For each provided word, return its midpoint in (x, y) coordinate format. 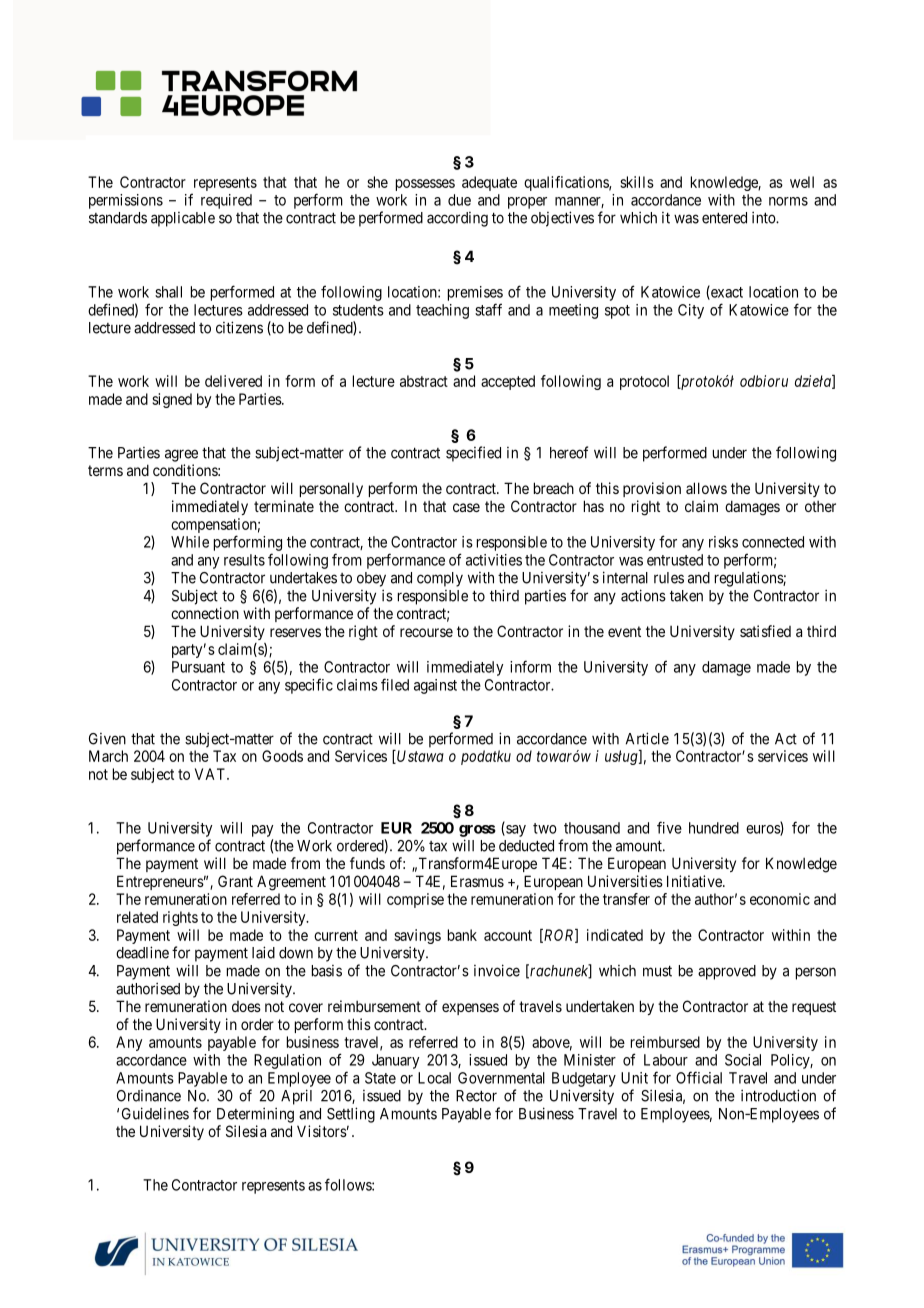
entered (724, 218)
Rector (476, 1096)
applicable (183, 219)
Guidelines (155, 1113)
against (435, 686)
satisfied (765, 631)
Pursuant (198, 667)
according (457, 219)
